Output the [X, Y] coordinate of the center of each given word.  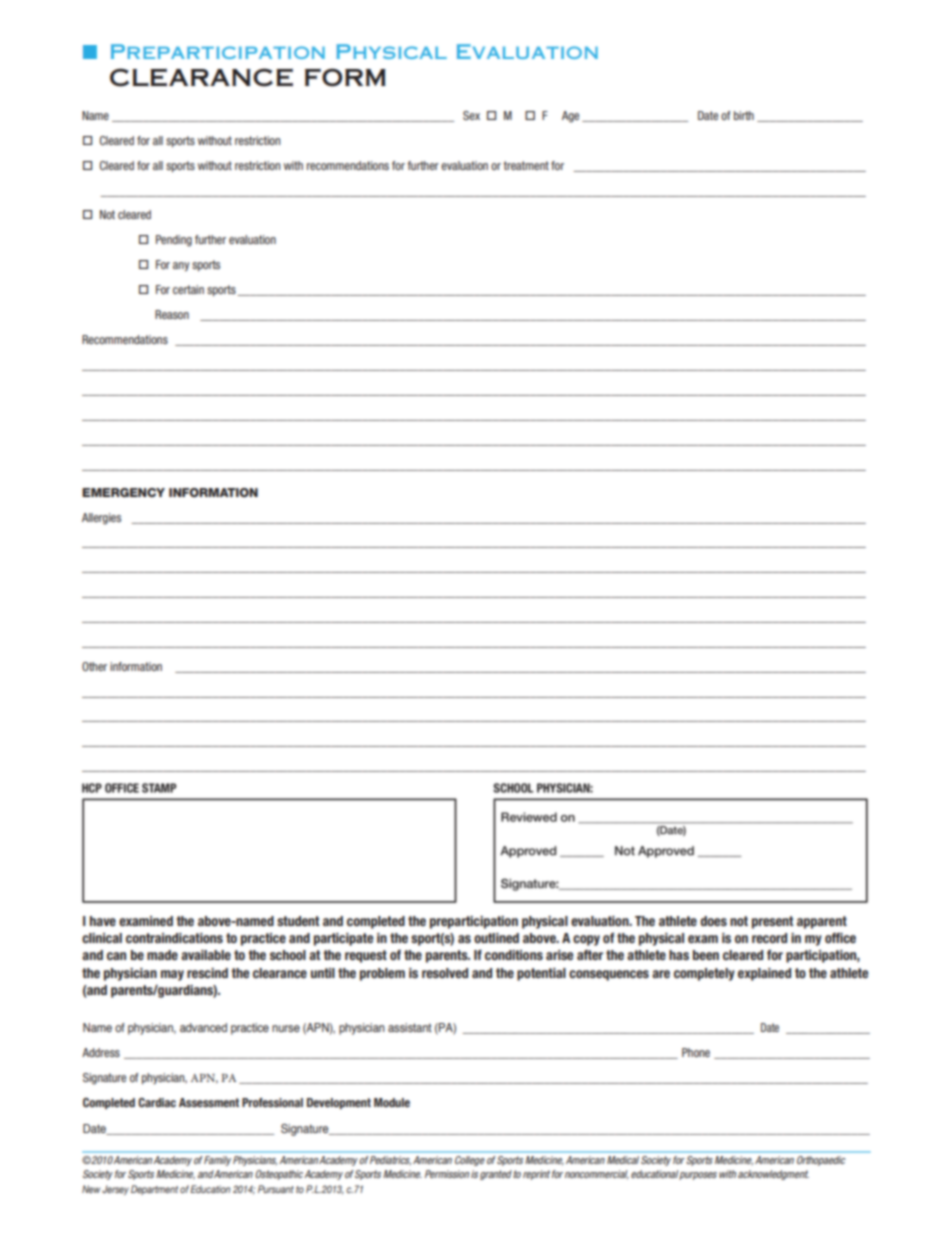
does [713, 921]
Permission [447, 1174]
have [103, 921]
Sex [471, 115]
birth [744, 115]
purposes [698, 1176]
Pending [174, 241]
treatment [526, 165]
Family [217, 1161]
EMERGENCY [123, 492]
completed [376, 922]
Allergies [101, 519]
